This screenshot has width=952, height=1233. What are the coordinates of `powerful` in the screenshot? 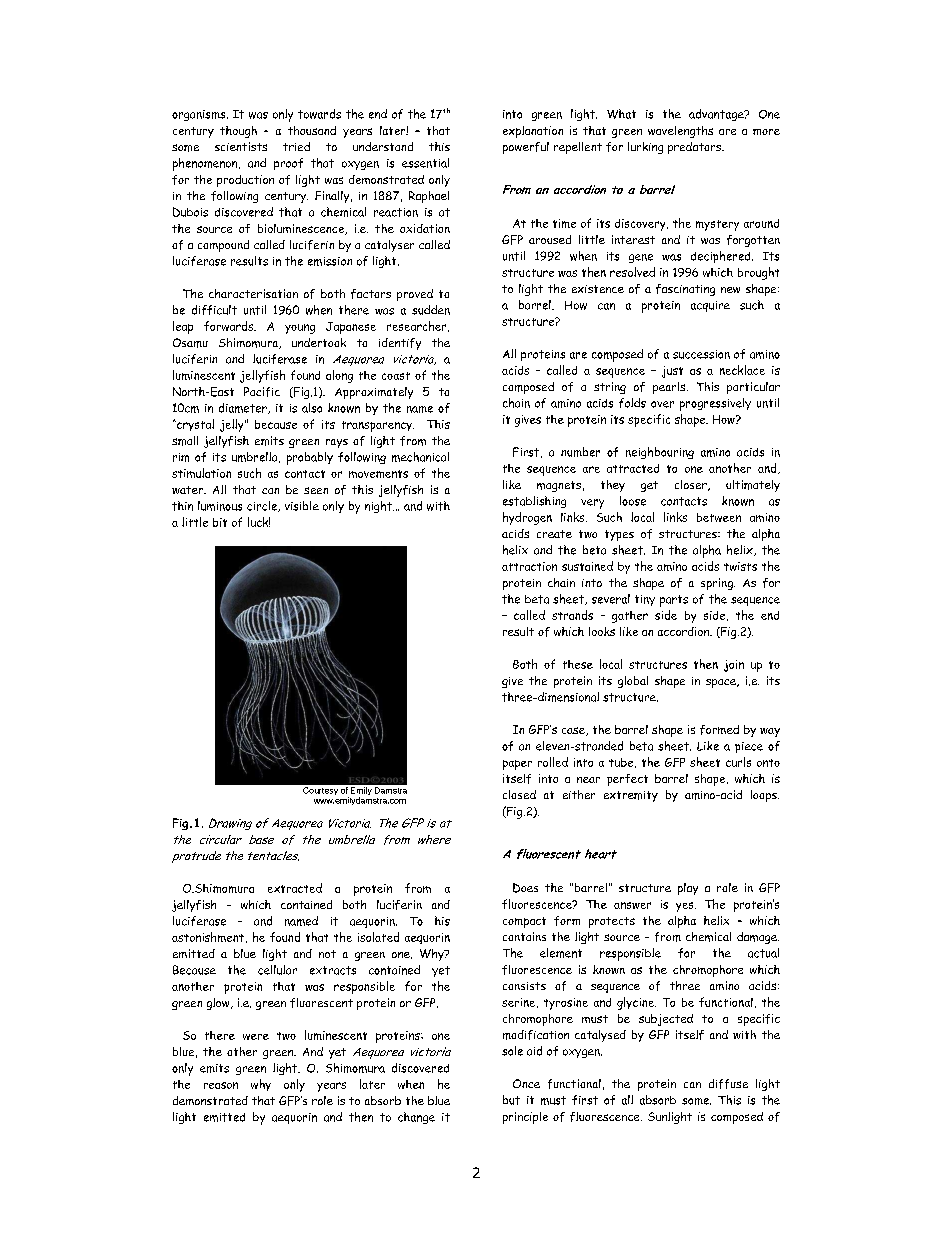 It's located at (526, 148).
